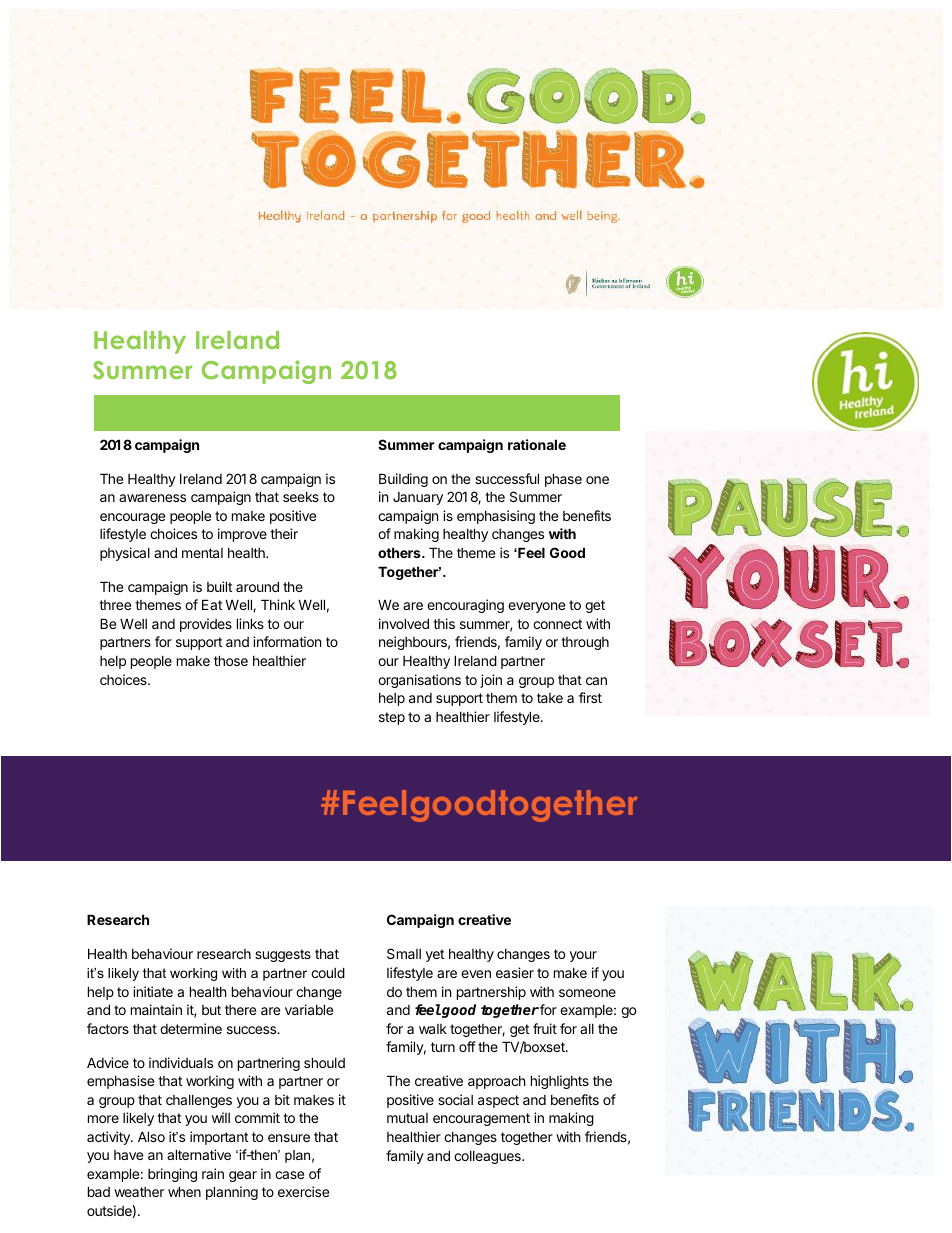 The image size is (952, 1233). What do you see at coordinates (152, 498) in the screenshot?
I see `awareness` at bounding box center [152, 498].
